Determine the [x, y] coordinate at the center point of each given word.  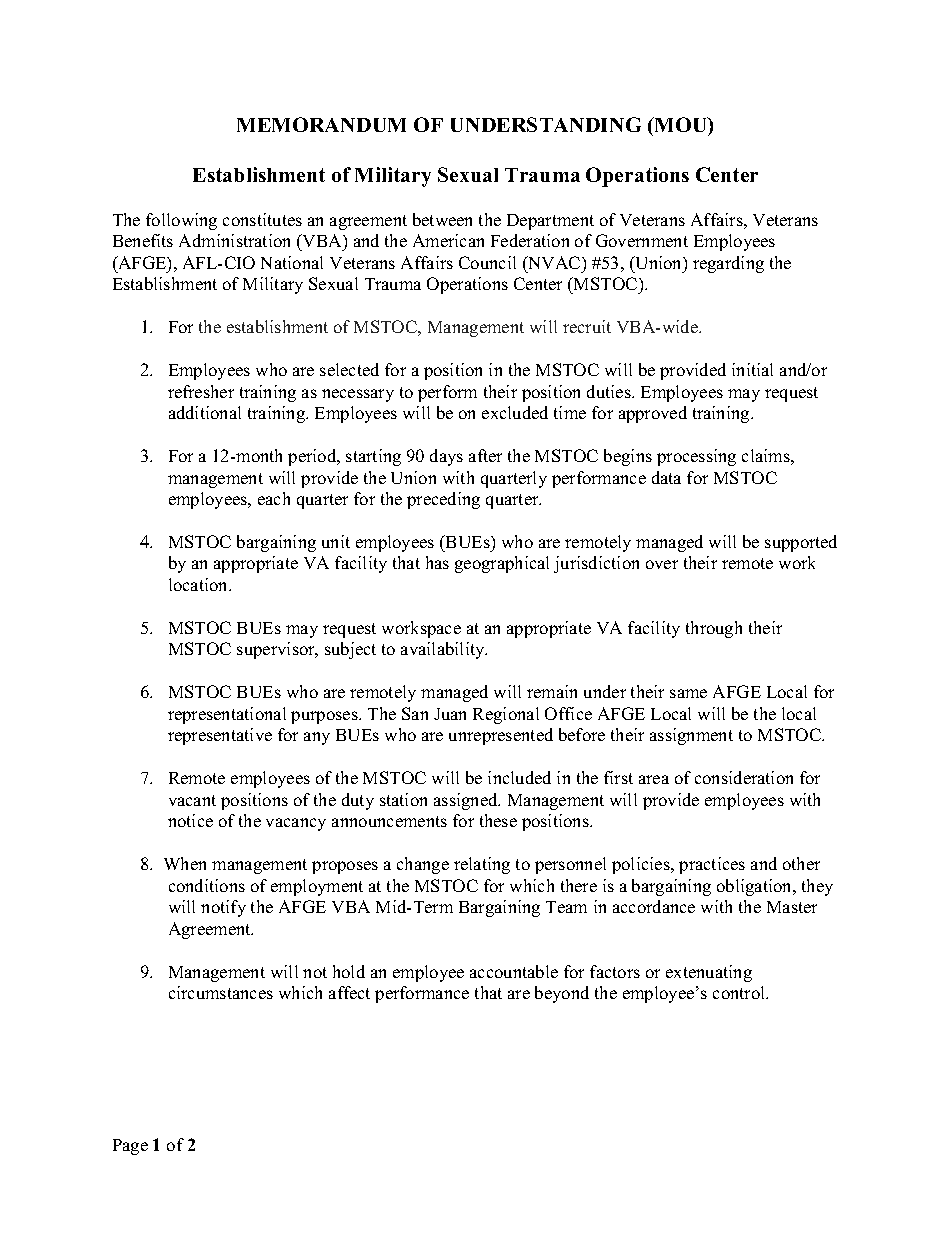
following [181, 221]
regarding [728, 264]
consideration [744, 777]
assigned [467, 801]
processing [696, 457]
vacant [192, 800]
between [442, 219]
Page [130, 1147]
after [485, 455]
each [274, 498]
